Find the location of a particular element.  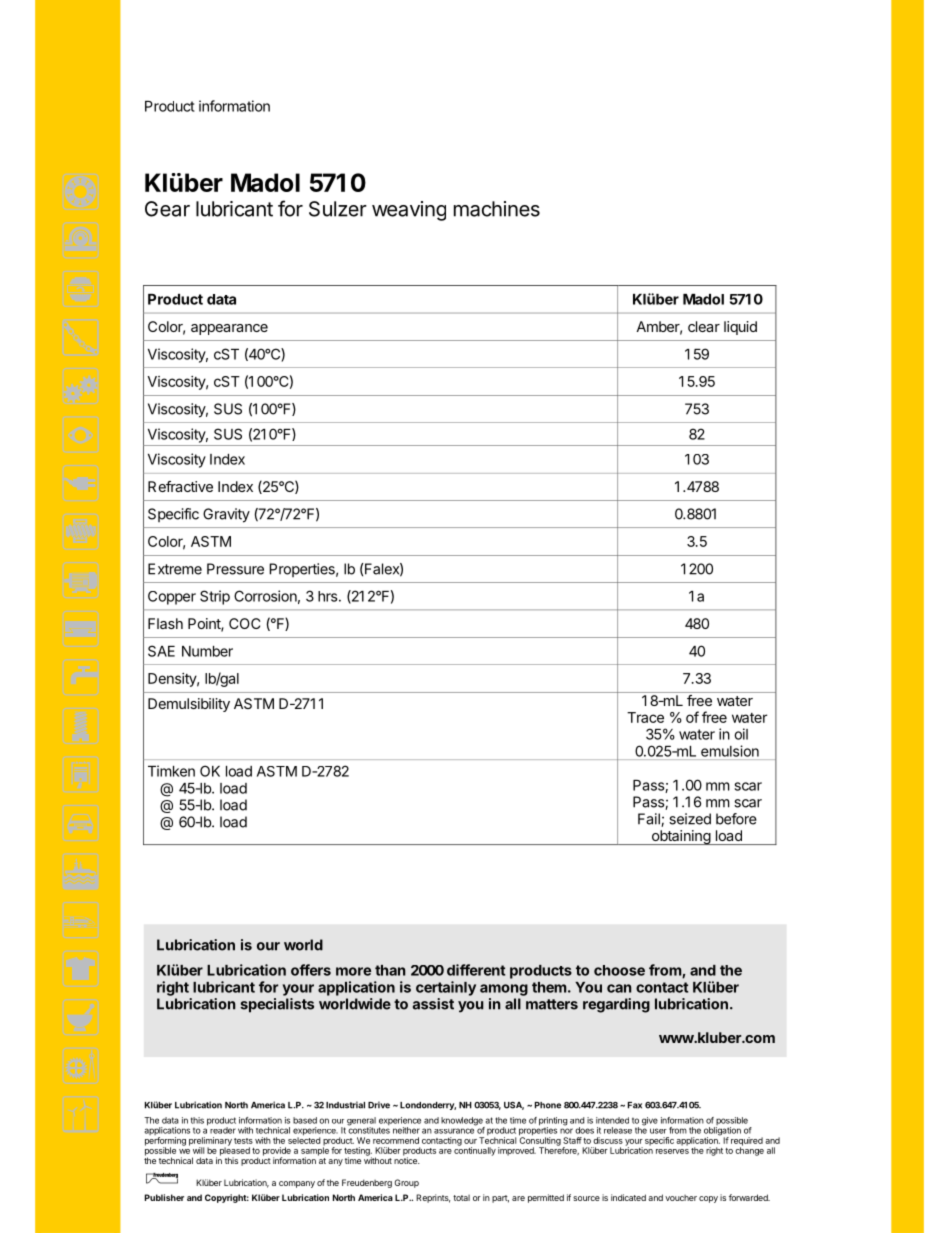

Pressure is located at coordinates (235, 569).
